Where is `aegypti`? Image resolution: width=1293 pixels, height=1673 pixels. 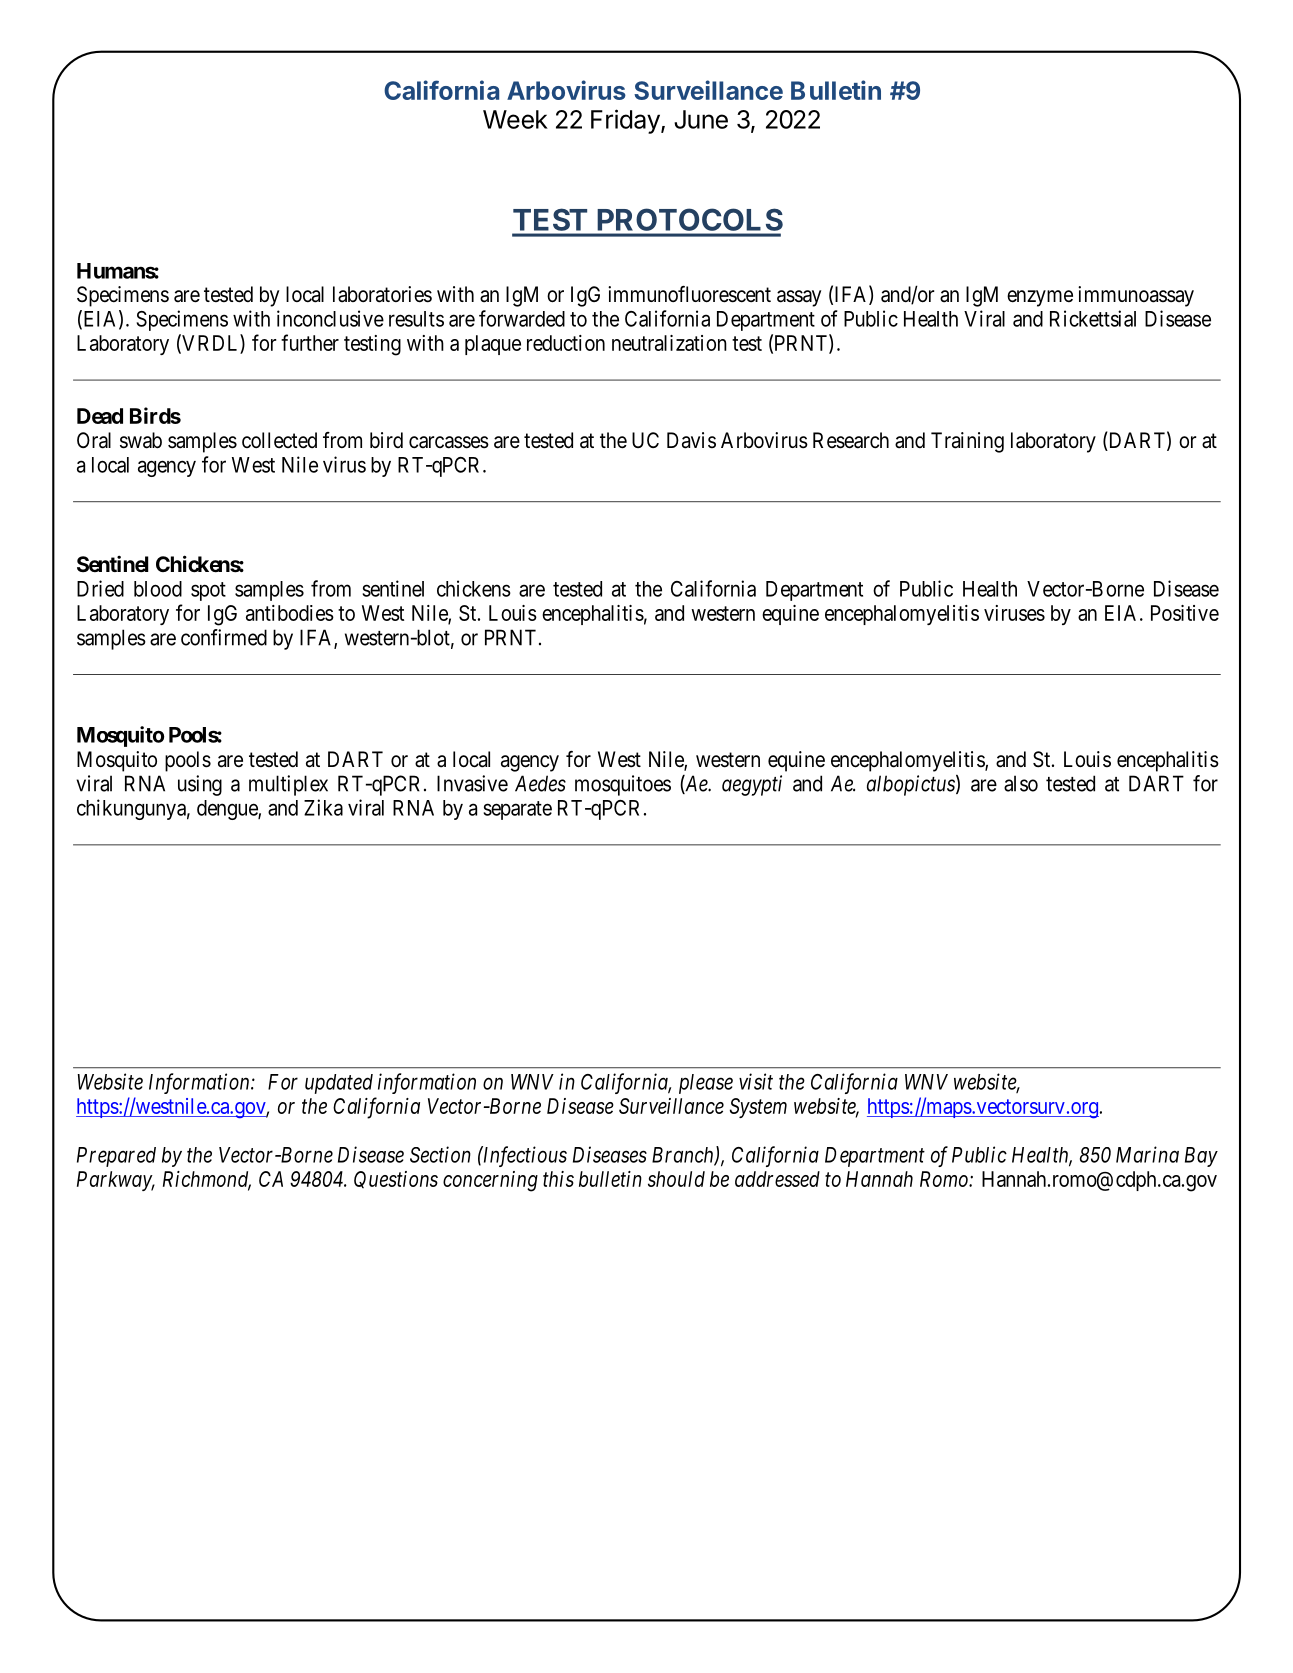 aegypti is located at coordinates (752, 785).
